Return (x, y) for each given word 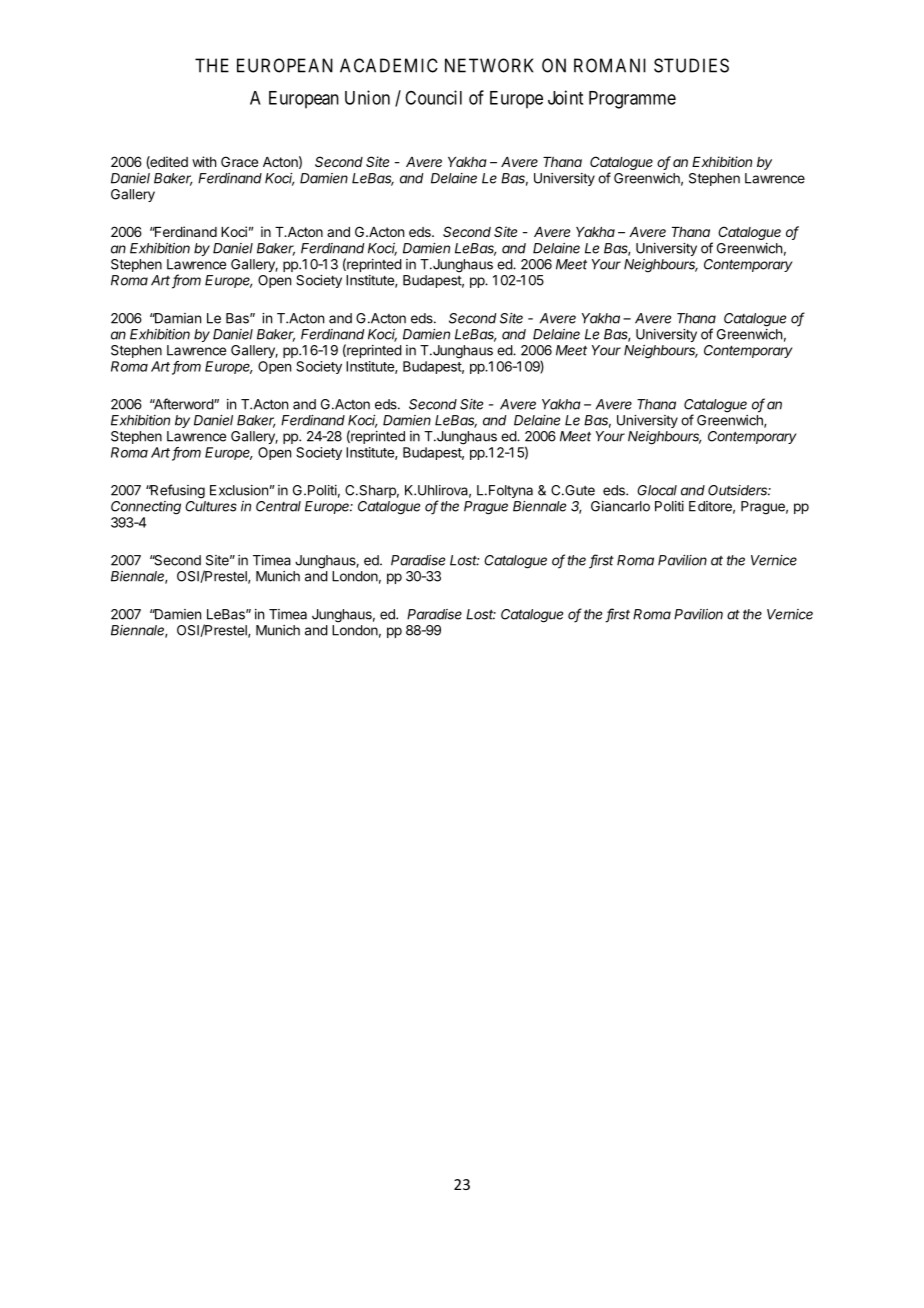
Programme (632, 100)
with (204, 161)
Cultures (211, 506)
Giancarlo (620, 506)
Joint (565, 97)
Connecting (146, 508)
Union (367, 97)
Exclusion (239, 490)
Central (278, 506)
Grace (239, 161)
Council (433, 97)
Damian (176, 318)
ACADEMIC (389, 65)
